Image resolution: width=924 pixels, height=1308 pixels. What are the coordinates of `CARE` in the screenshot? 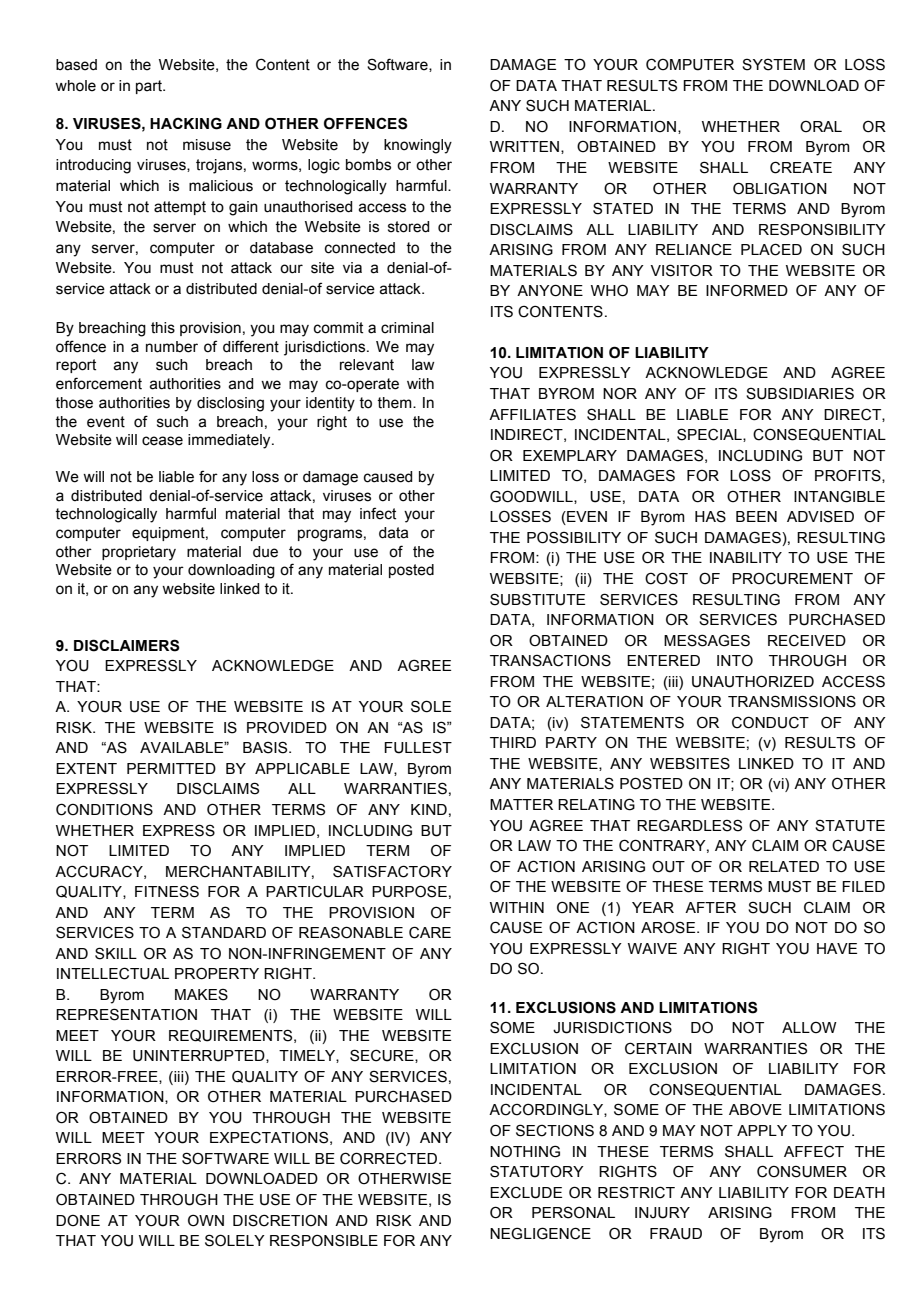 It's located at (430, 932).
